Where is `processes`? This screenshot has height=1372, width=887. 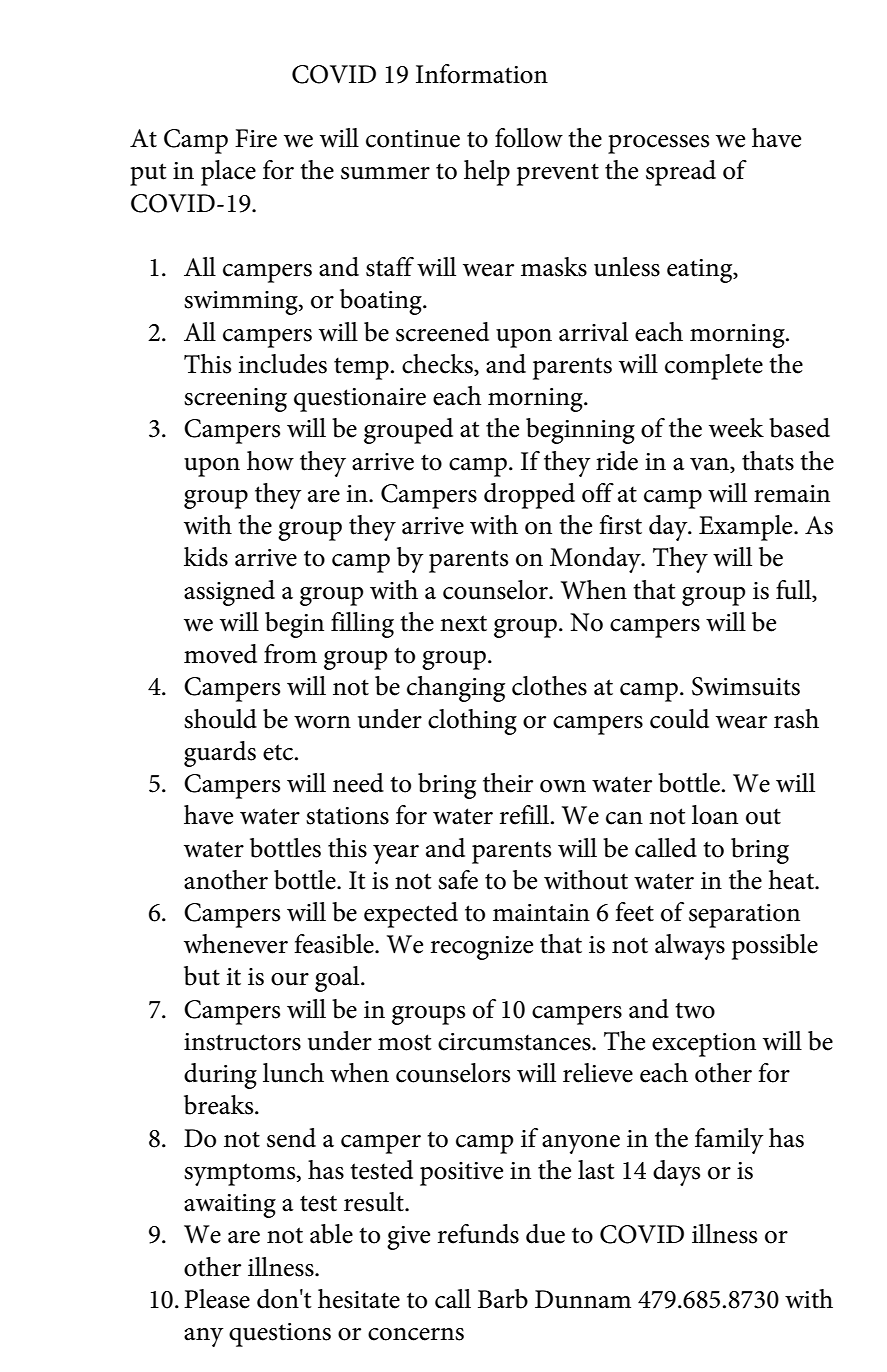 processes is located at coordinates (658, 144).
